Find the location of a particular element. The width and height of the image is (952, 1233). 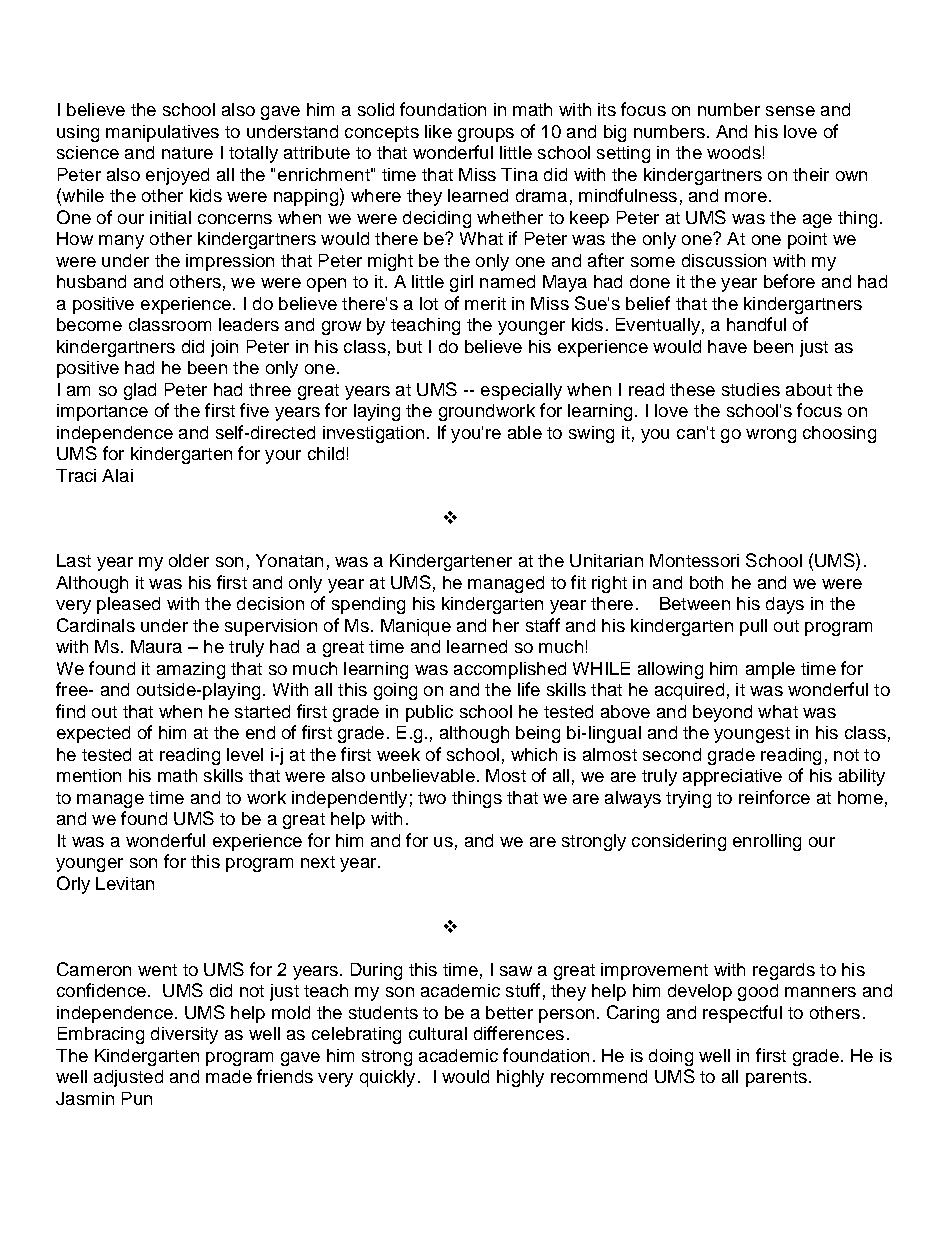

groups is located at coordinates (486, 135).
